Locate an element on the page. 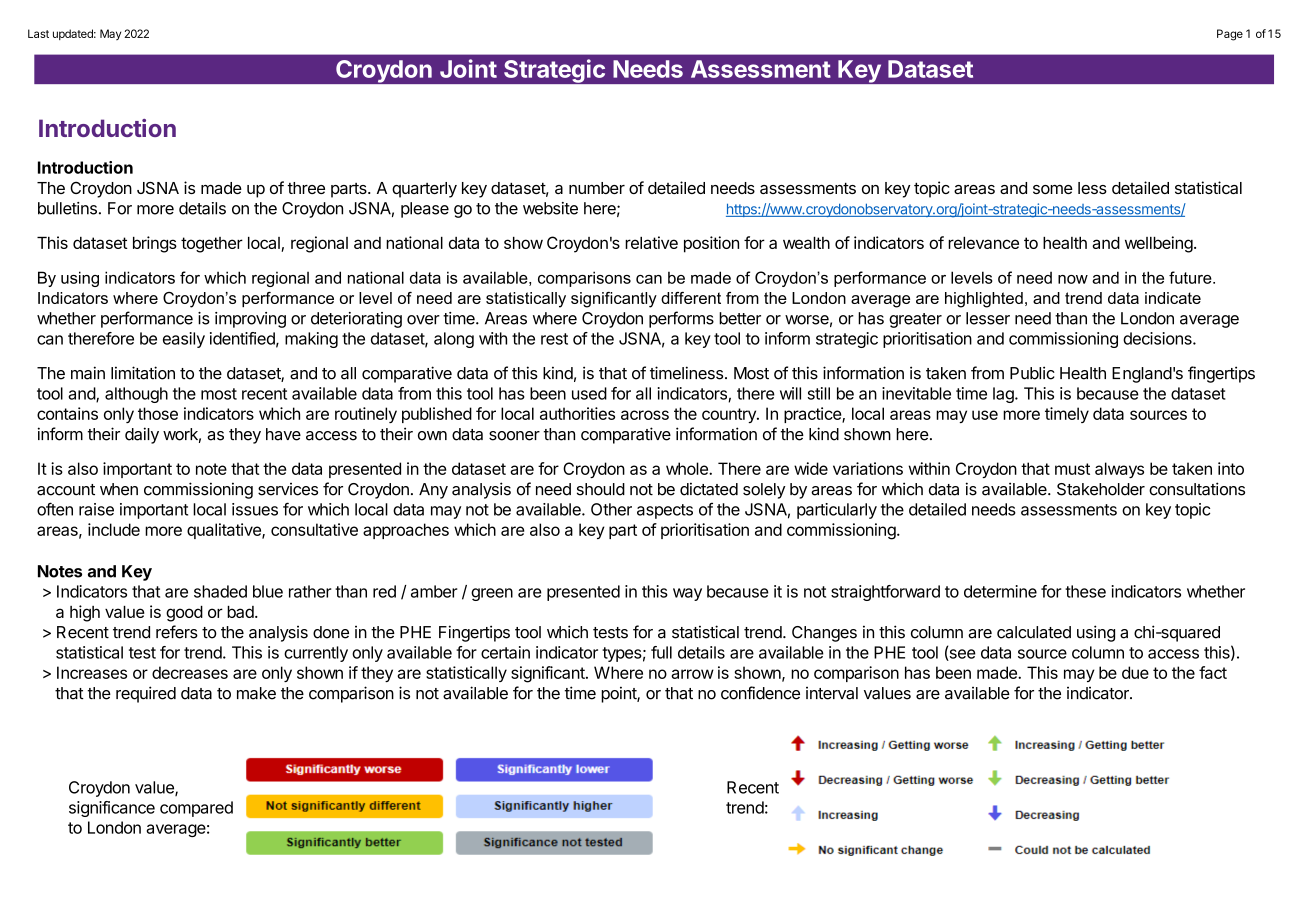 The image size is (1308, 924). Last is located at coordinates (38, 33).
